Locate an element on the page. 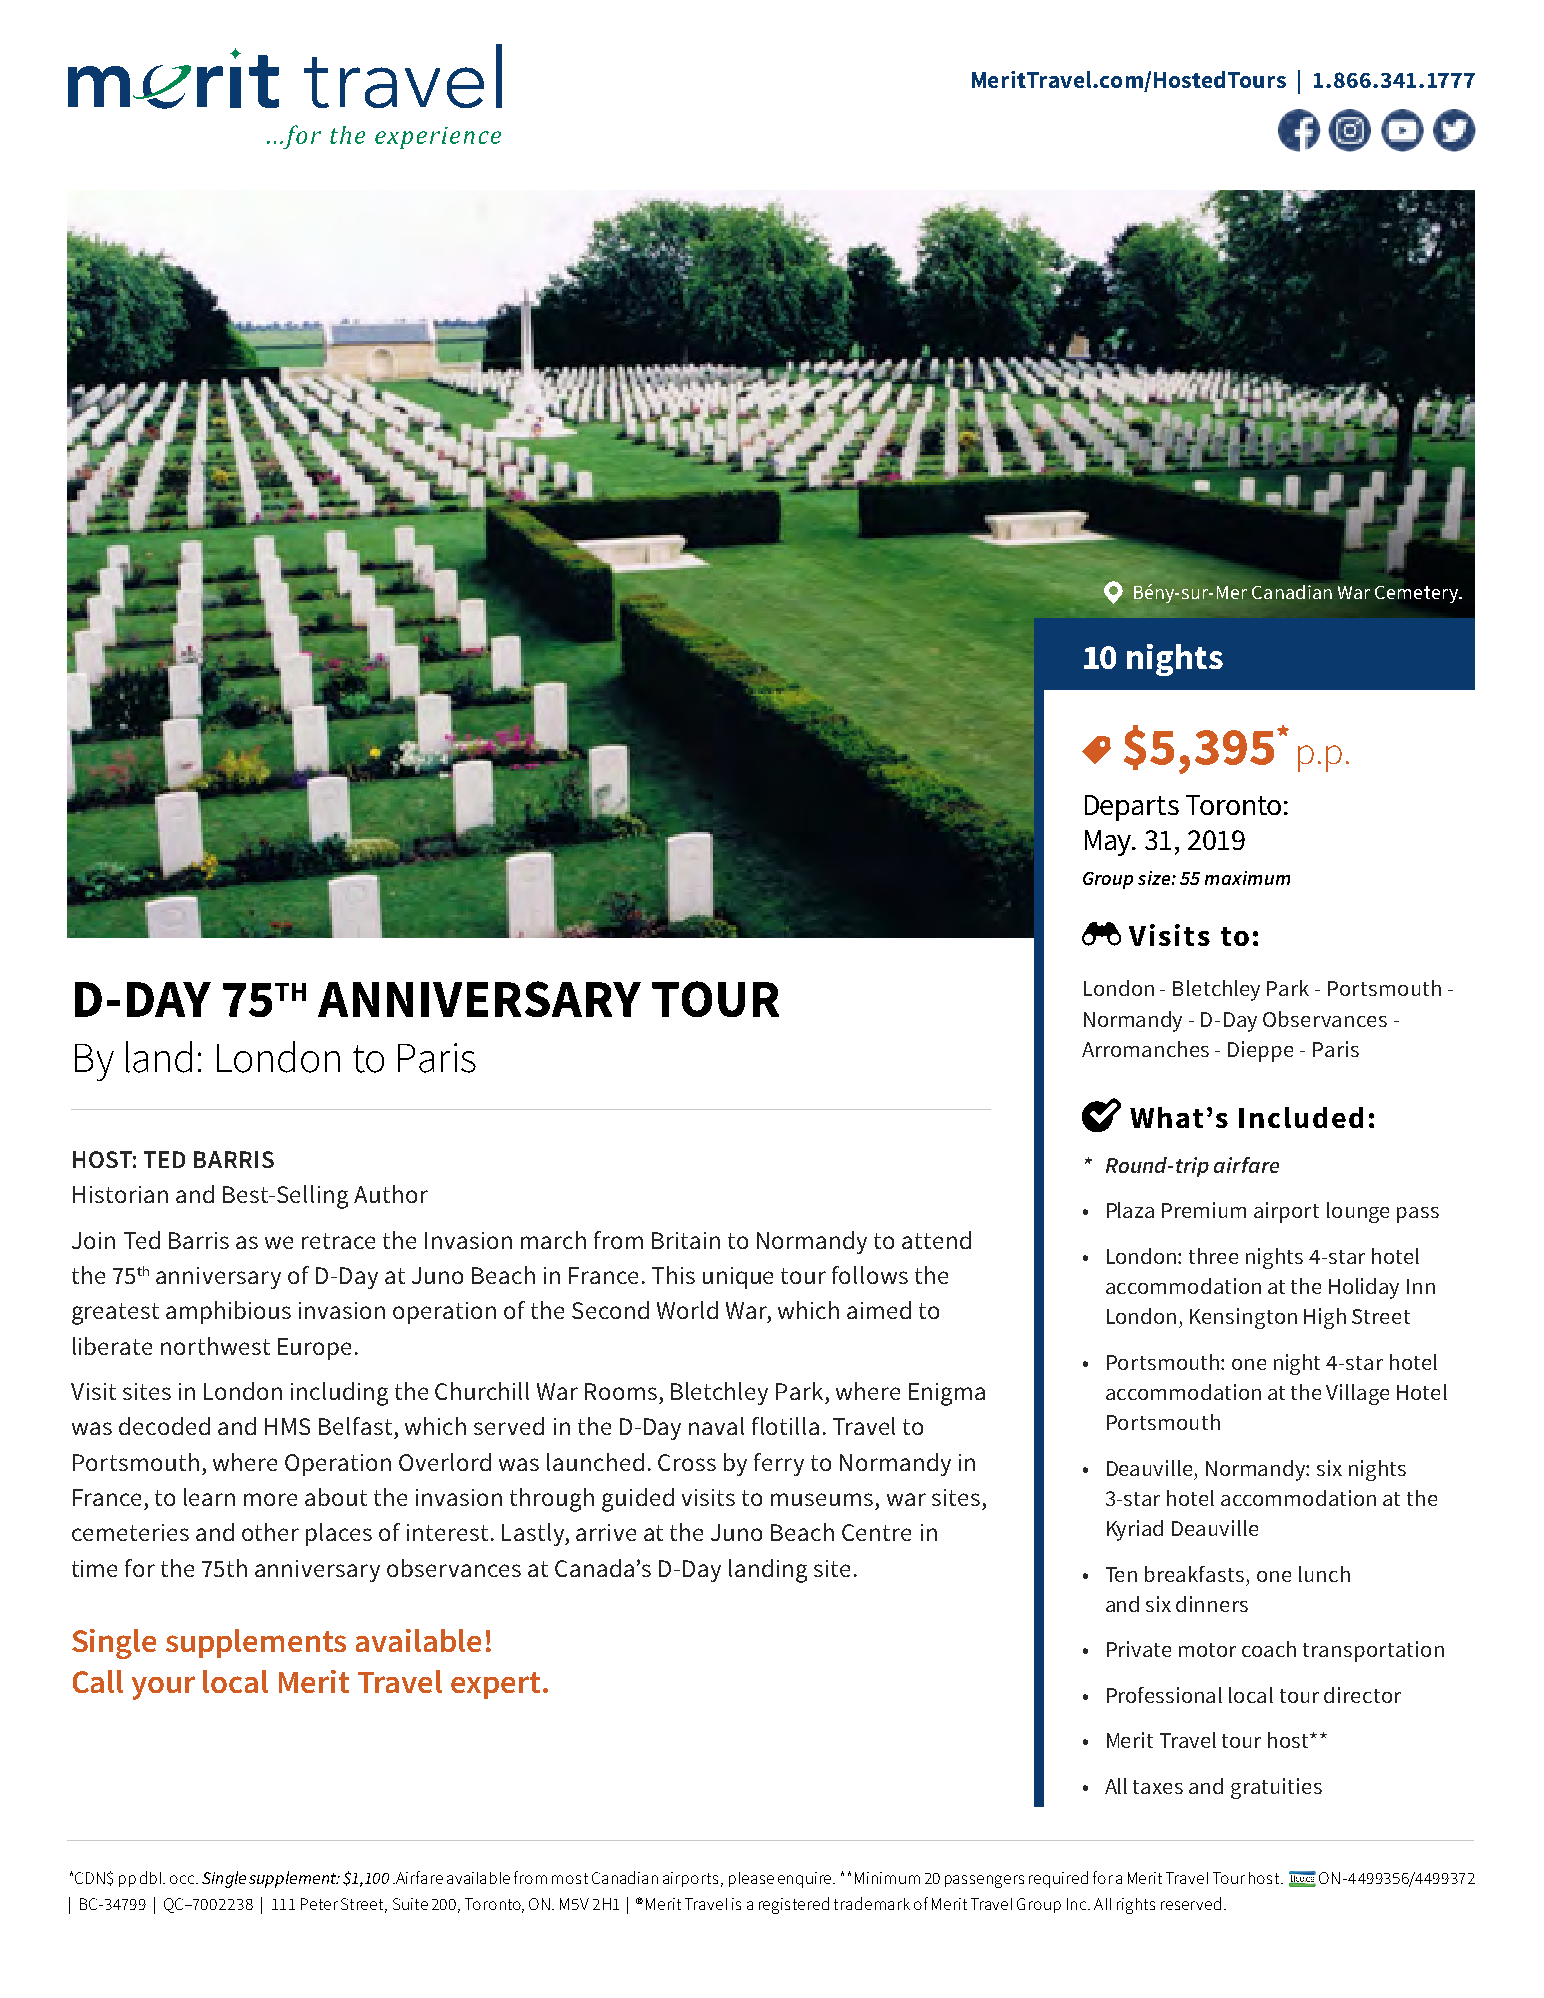 This document has height=1998, width=1544. Cemetery is located at coordinates (1418, 594).
